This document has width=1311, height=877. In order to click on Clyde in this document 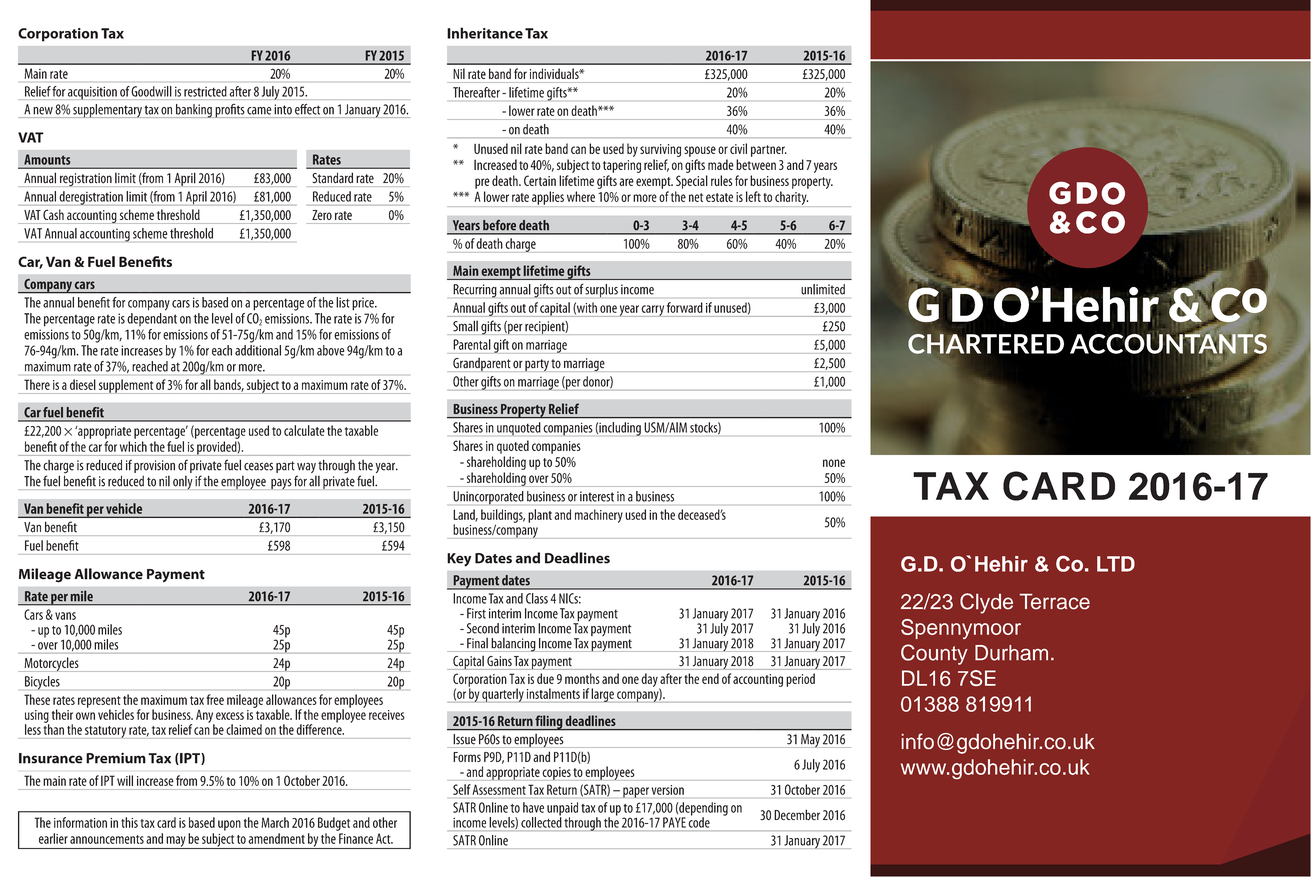, I will do `click(986, 603)`.
